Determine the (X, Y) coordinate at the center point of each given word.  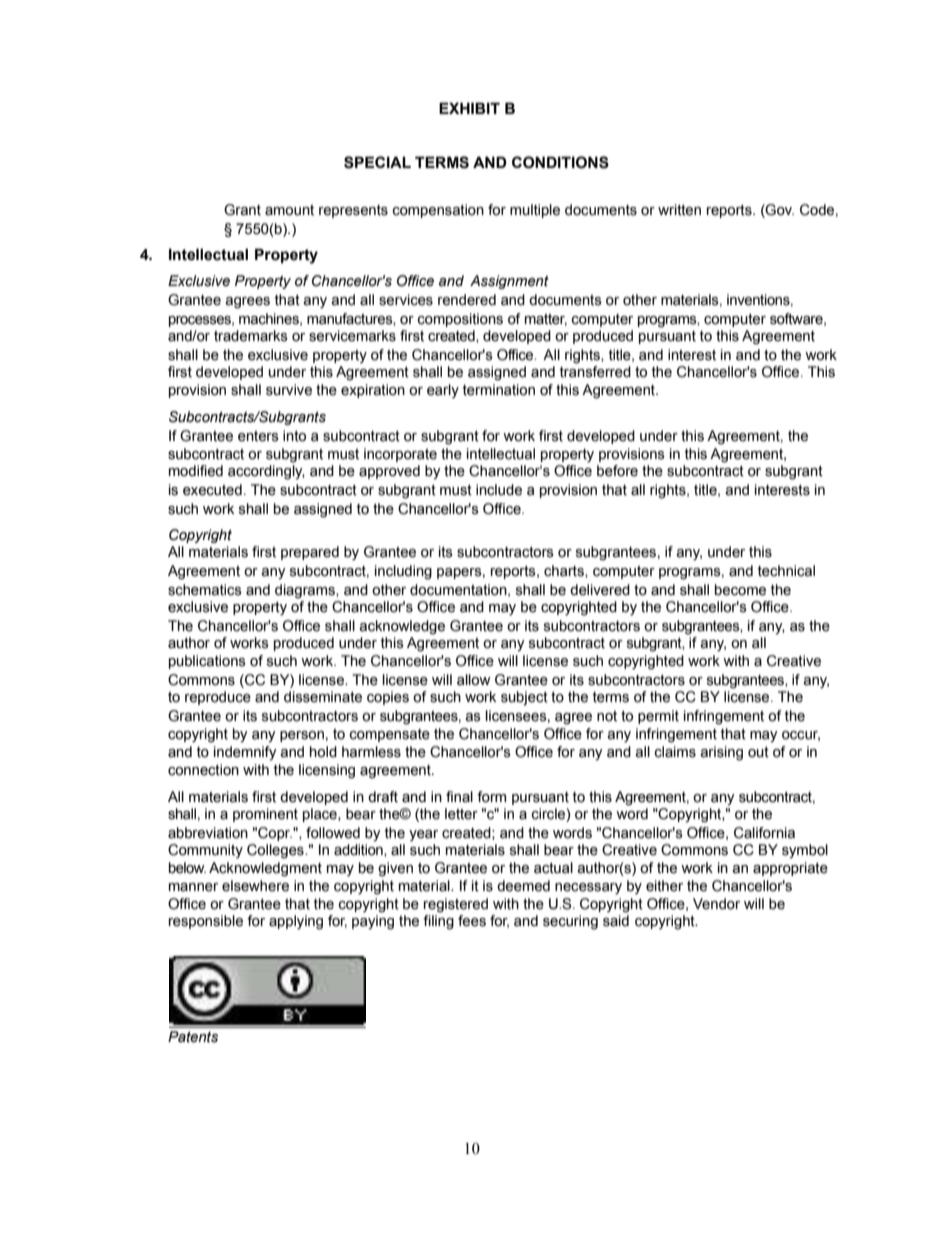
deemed (523, 886)
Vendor (716, 904)
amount (289, 210)
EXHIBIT (469, 108)
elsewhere (255, 886)
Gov (779, 210)
